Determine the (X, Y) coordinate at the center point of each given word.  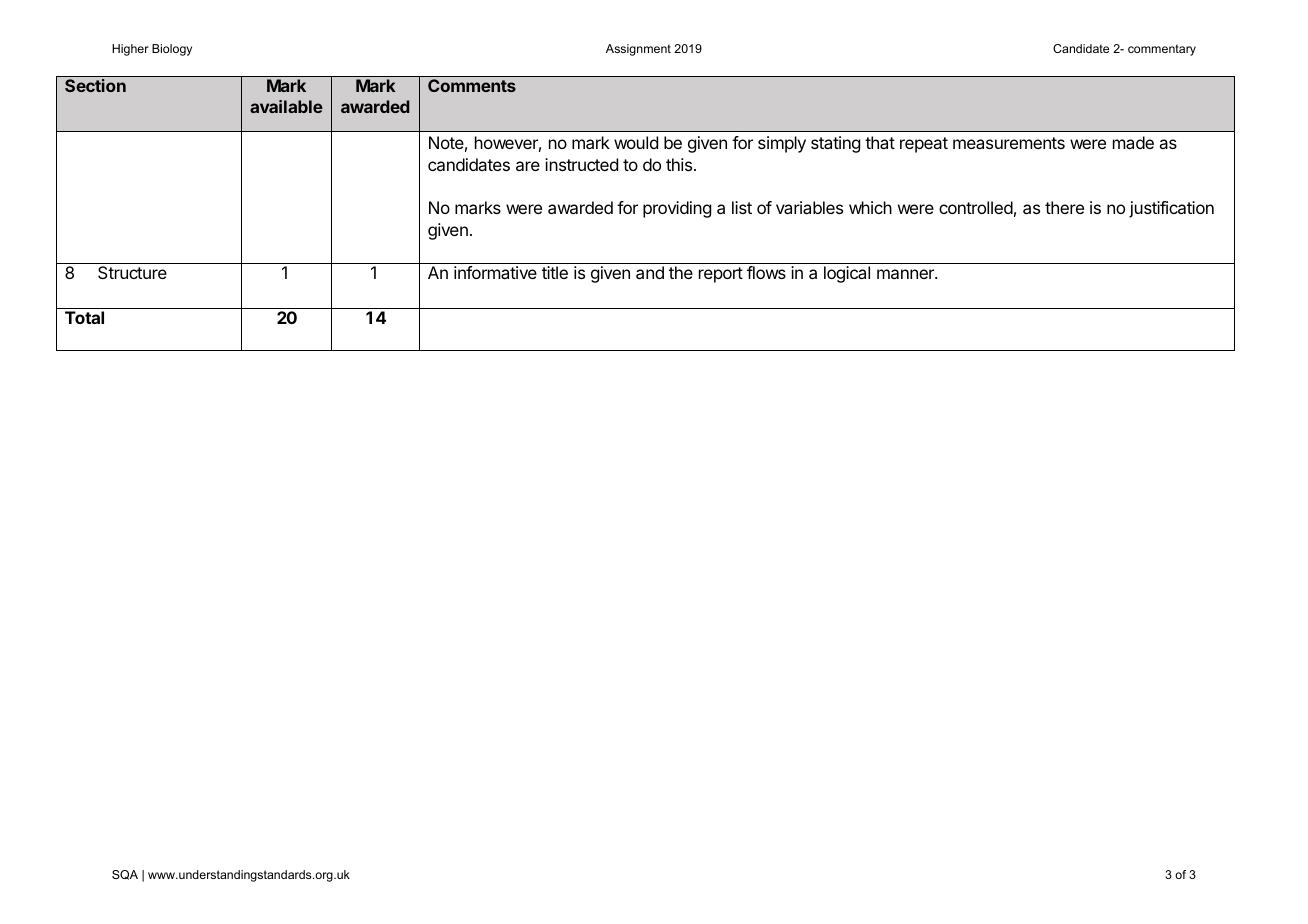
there (1064, 207)
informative (495, 272)
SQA (125, 875)
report (721, 275)
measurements (1009, 143)
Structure (132, 272)
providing (677, 209)
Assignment (638, 50)
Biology (172, 50)
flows (766, 272)
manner (906, 274)
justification (1171, 209)
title (555, 272)
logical (847, 274)
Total (84, 317)
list (742, 207)
